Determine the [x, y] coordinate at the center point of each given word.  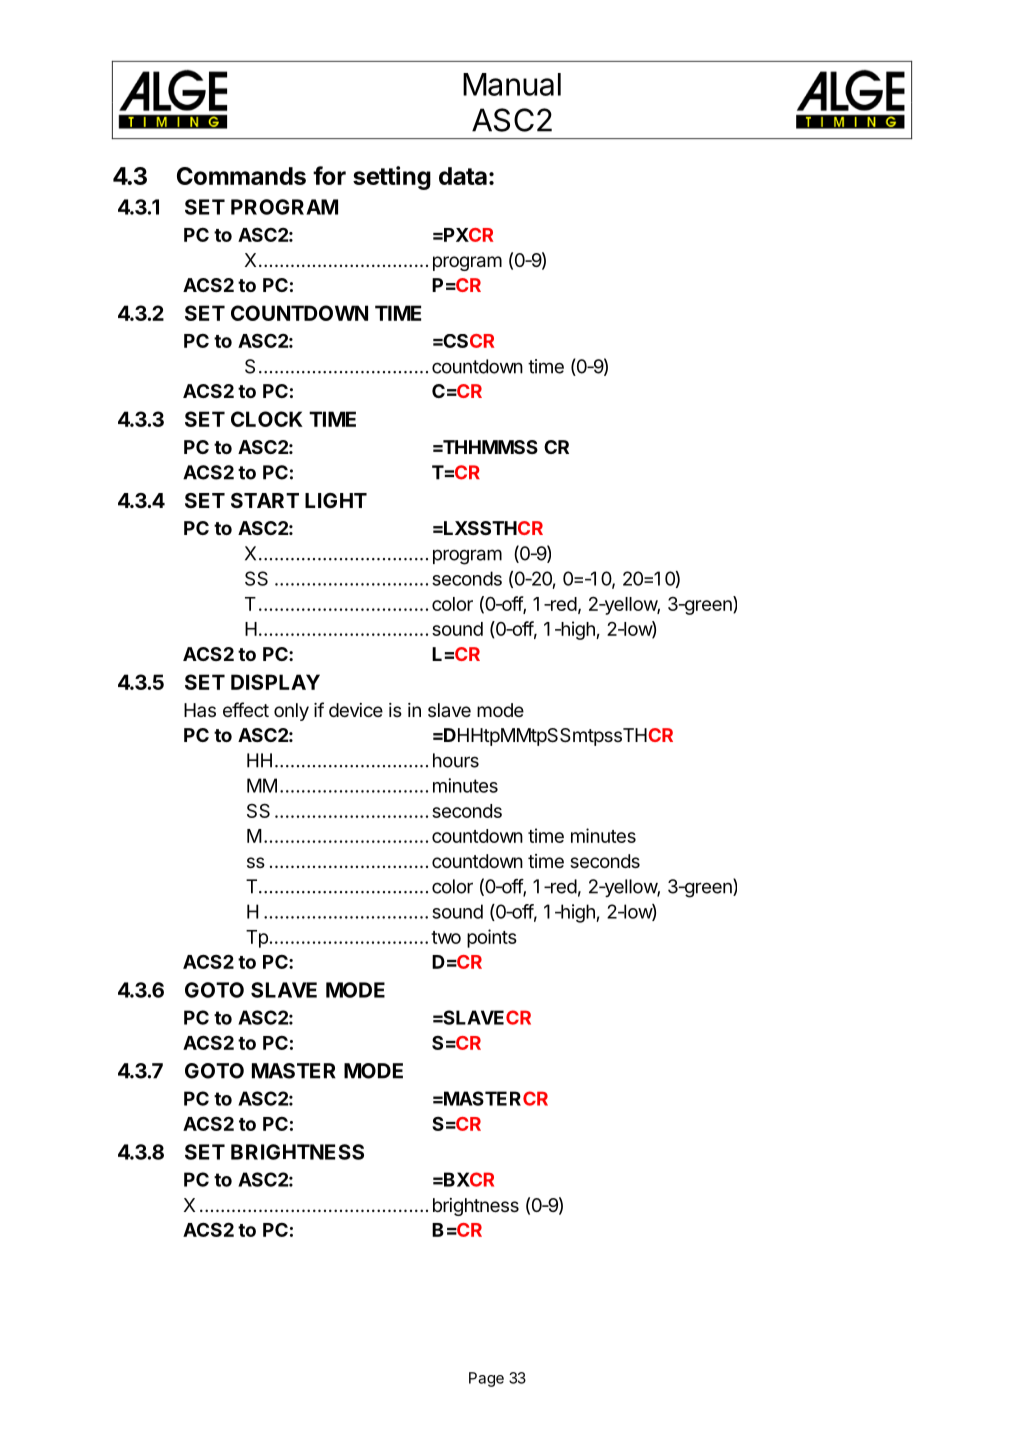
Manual [512, 84]
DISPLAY [275, 682]
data [463, 176]
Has [200, 710]
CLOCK [267, 419]
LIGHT [336, 500]
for [329, 175]
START [265, 500]
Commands [241, 176]
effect [246, 709]
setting [392, 178]
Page [486, 1379]
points [492, 938]
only [291, 712]
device [356, 710]
